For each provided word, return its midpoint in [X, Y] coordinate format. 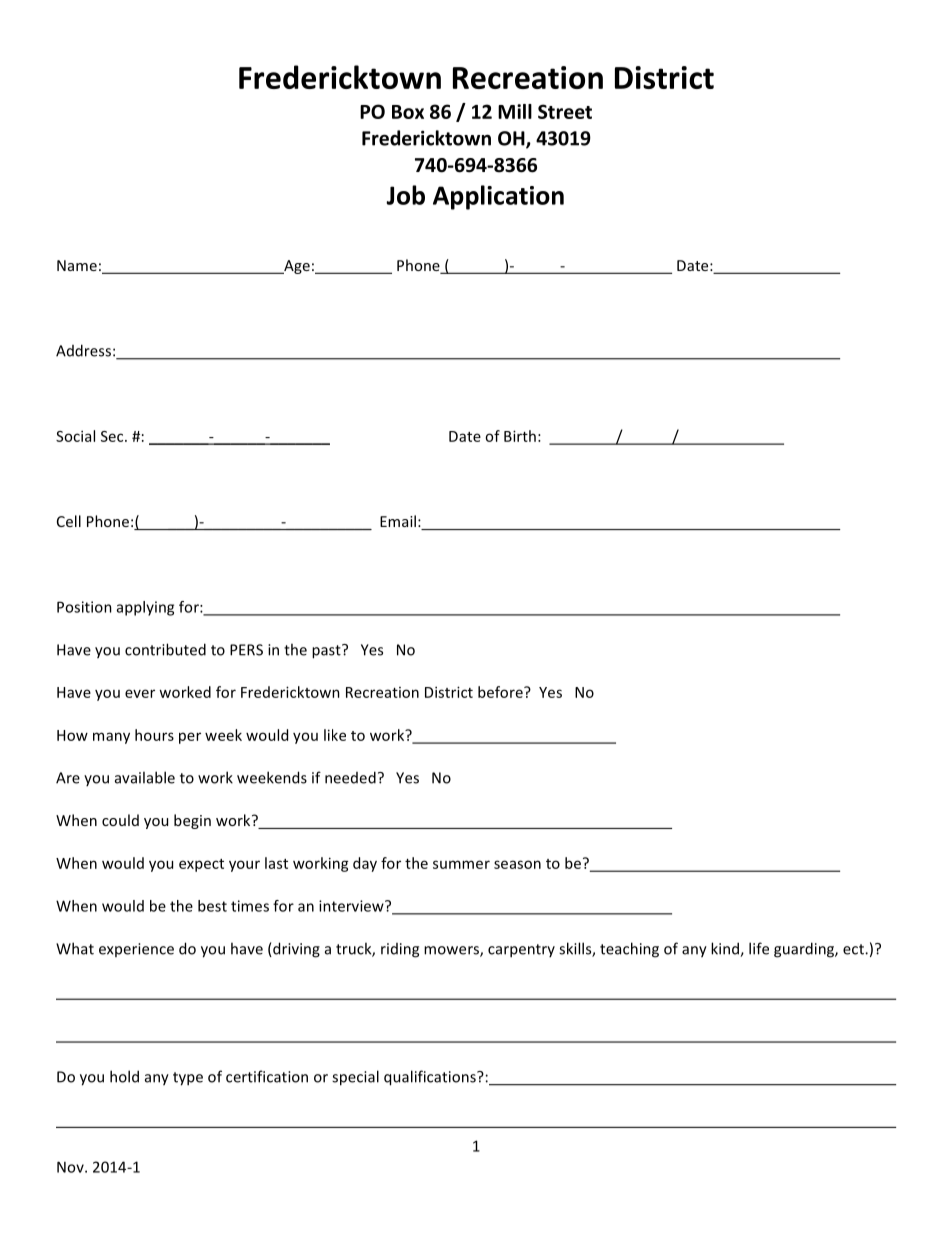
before [501, 692]
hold [124, 1076]
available [145, 777]
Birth [520, 436]
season [517, 864]
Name [77, 265]
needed [350, 777]
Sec [113, 436]
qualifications [431, 1078]
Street [565, 111]
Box [408, 112]
